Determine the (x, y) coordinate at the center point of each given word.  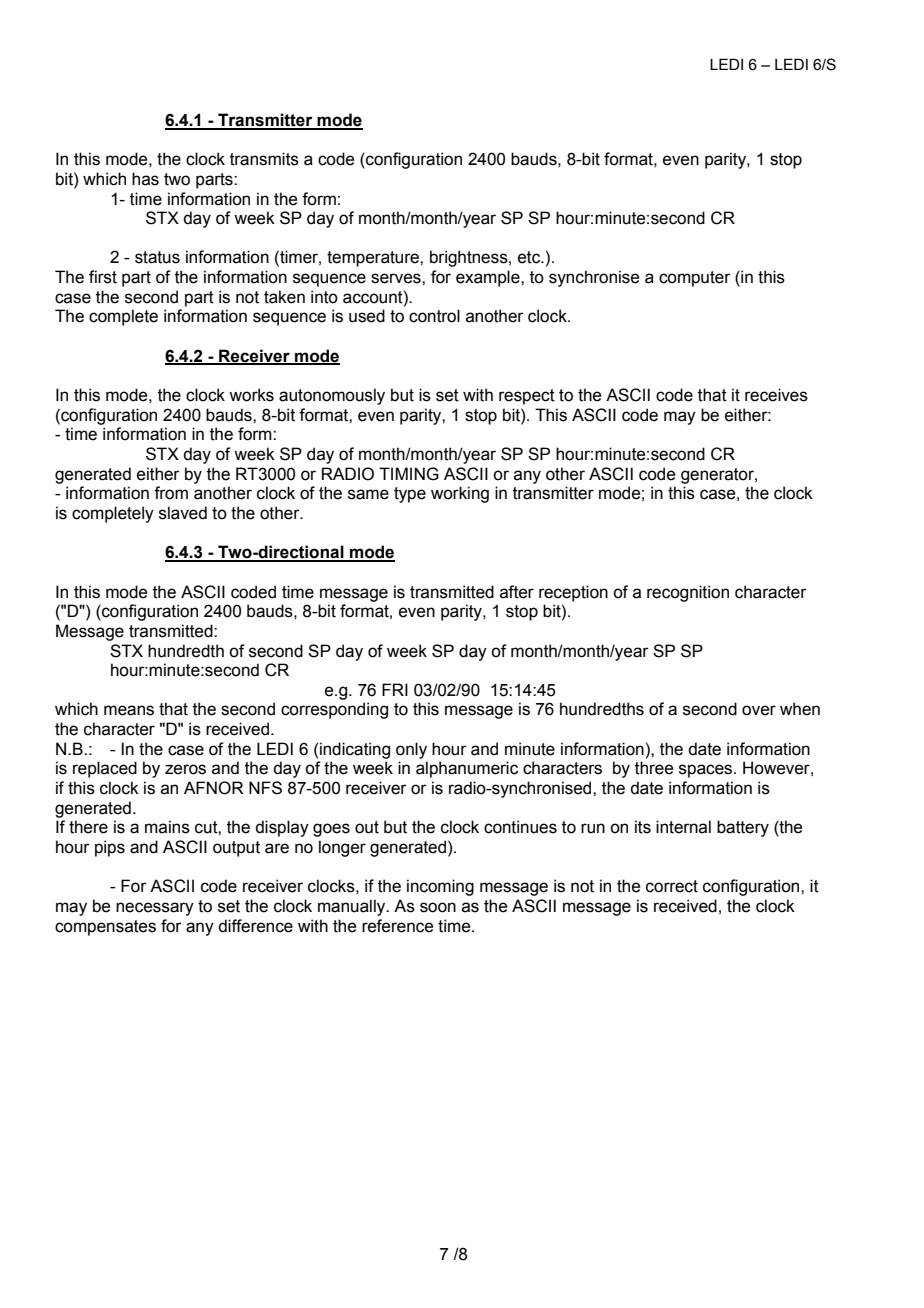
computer (695, 279)
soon (438, 907)
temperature (374, 259)
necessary (155, 909)
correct (672, 886)
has (145, 179)
